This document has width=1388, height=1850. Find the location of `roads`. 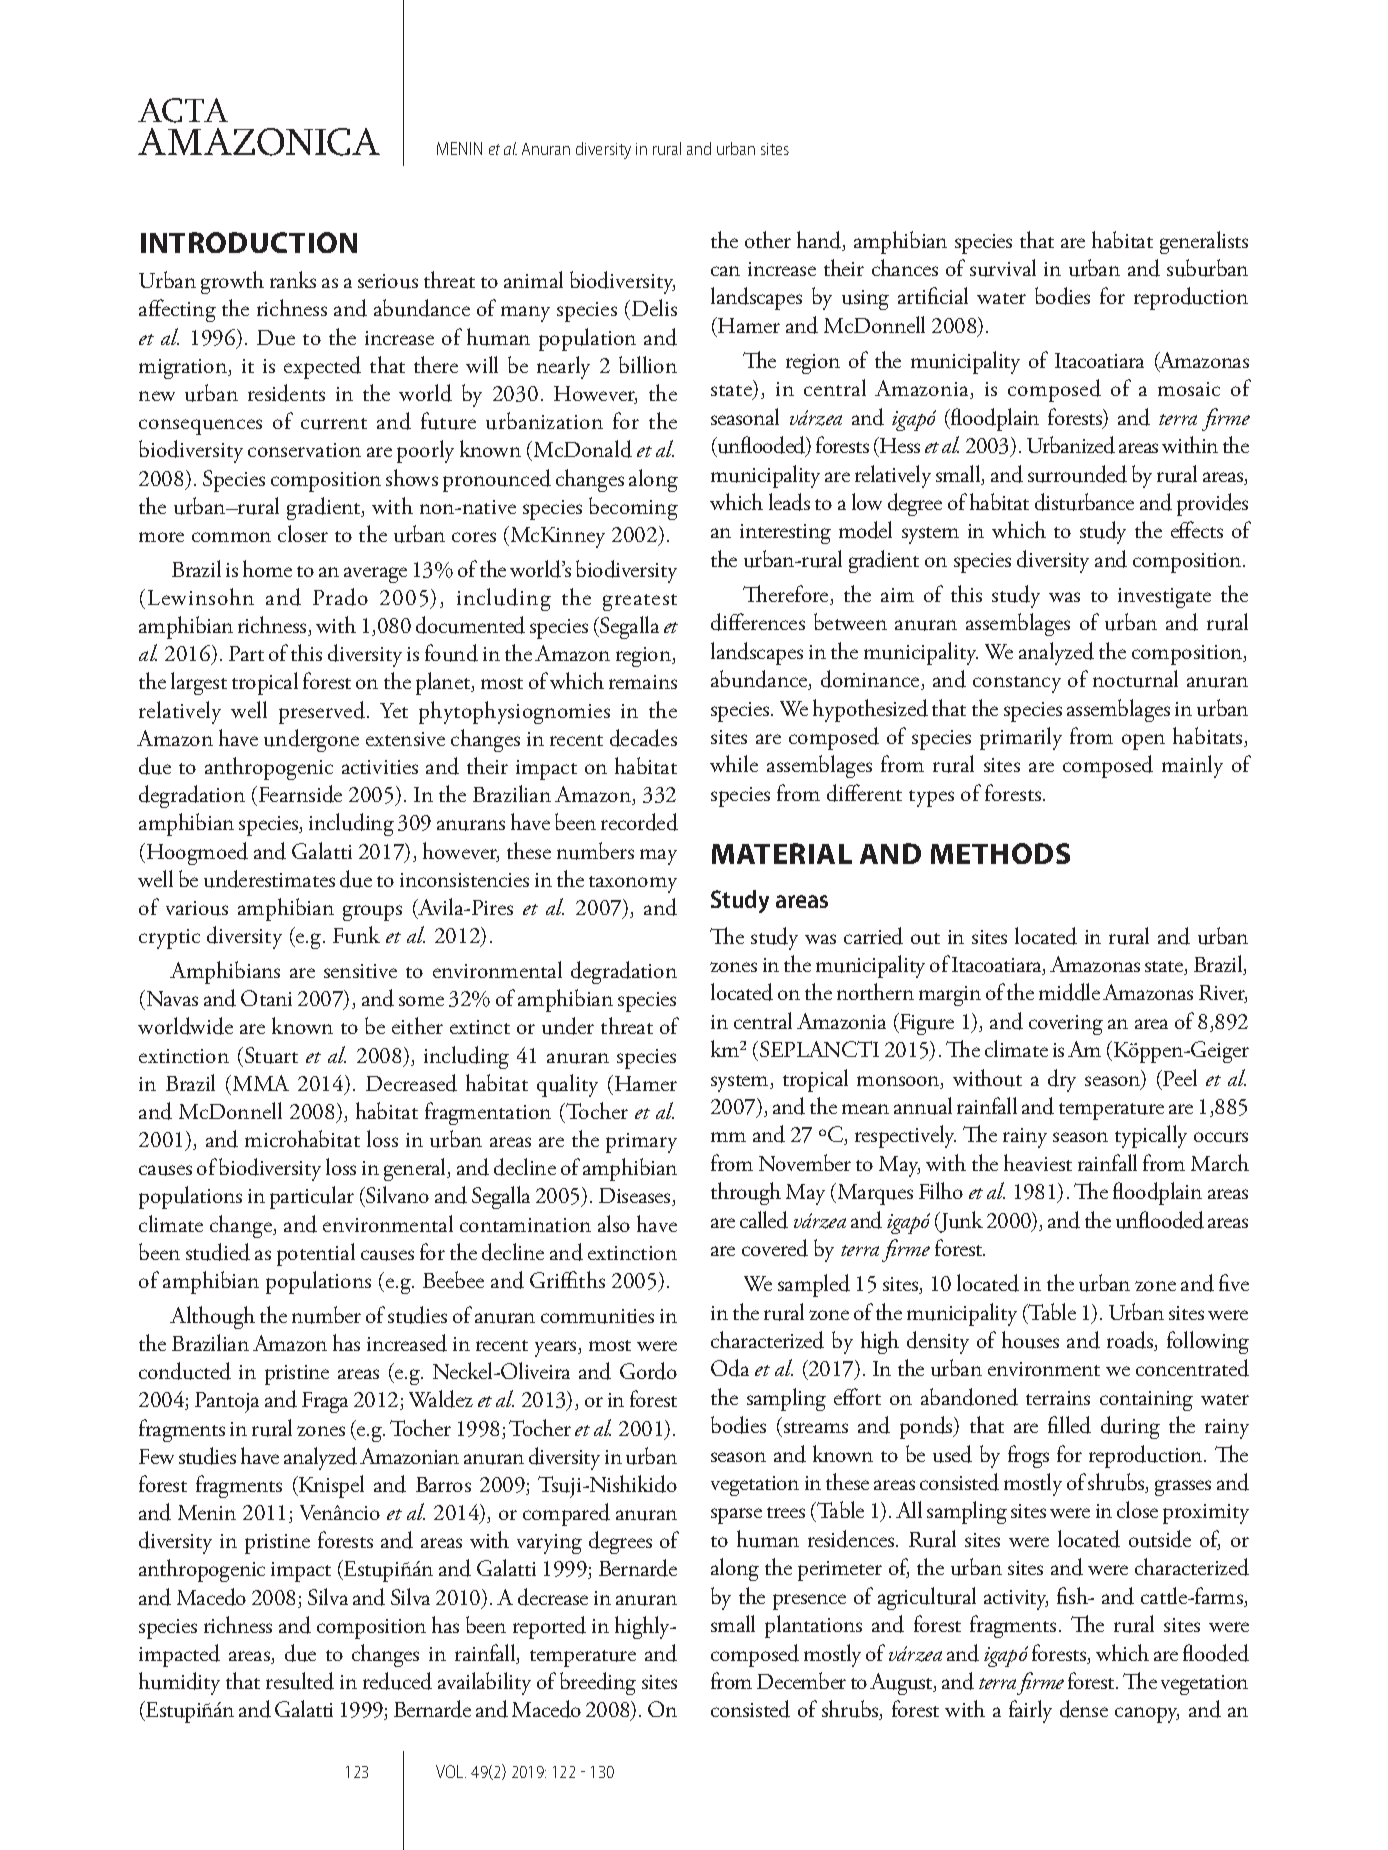

roads is located at coordinates (1131, 1341).
